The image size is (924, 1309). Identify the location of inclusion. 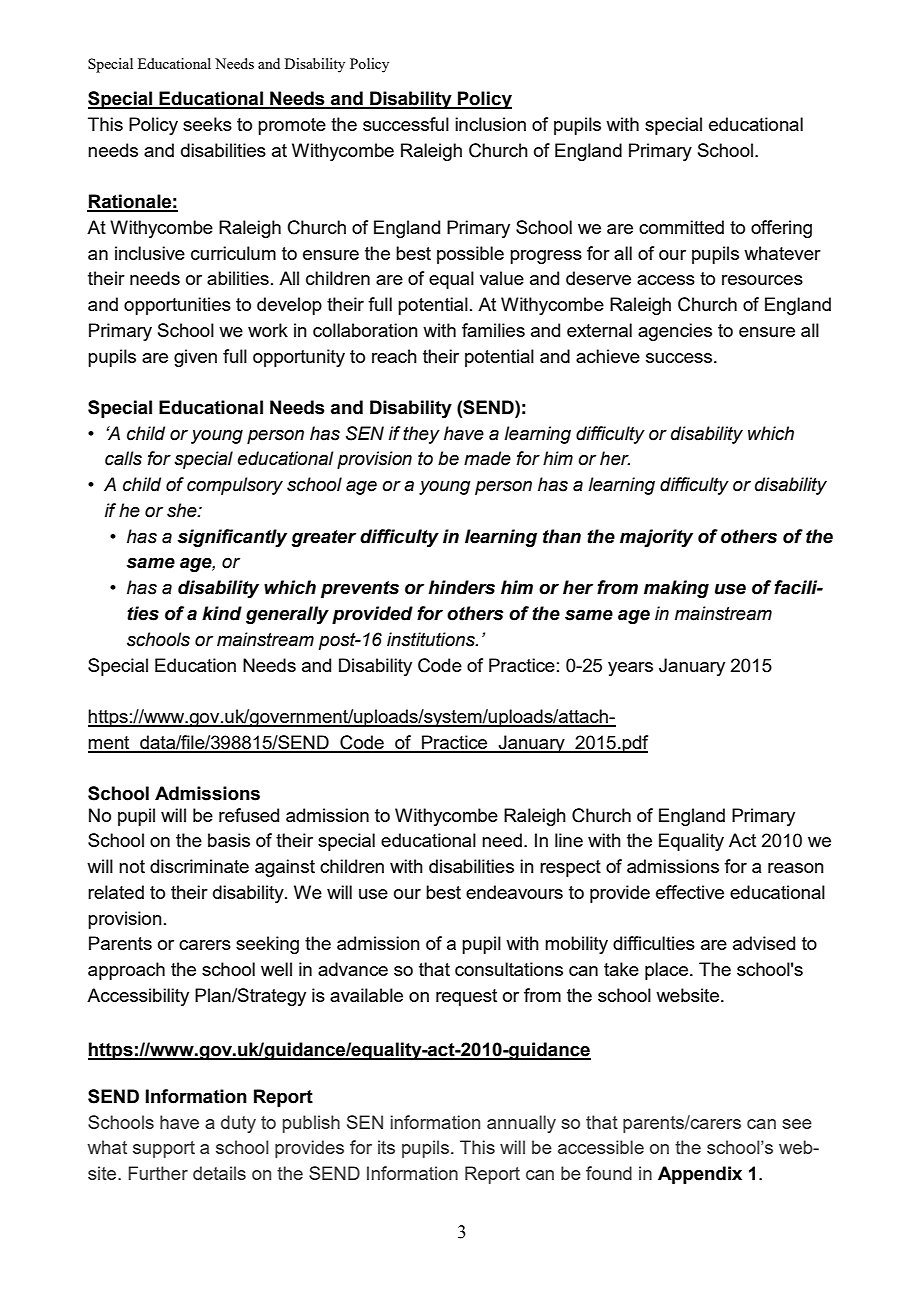
(490, 124).
